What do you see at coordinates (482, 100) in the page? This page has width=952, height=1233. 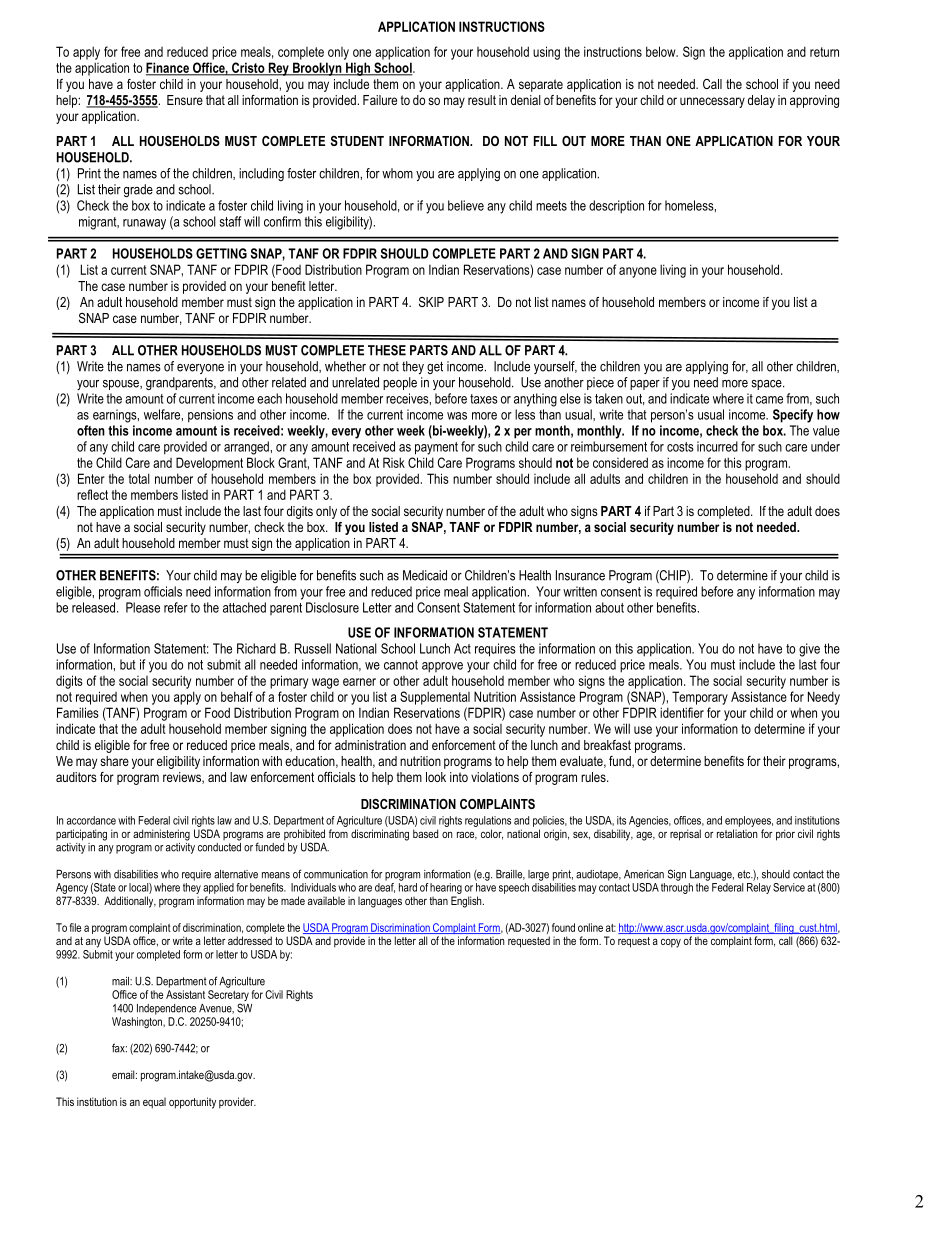 I see `result` at bounding box center [482, 100].
